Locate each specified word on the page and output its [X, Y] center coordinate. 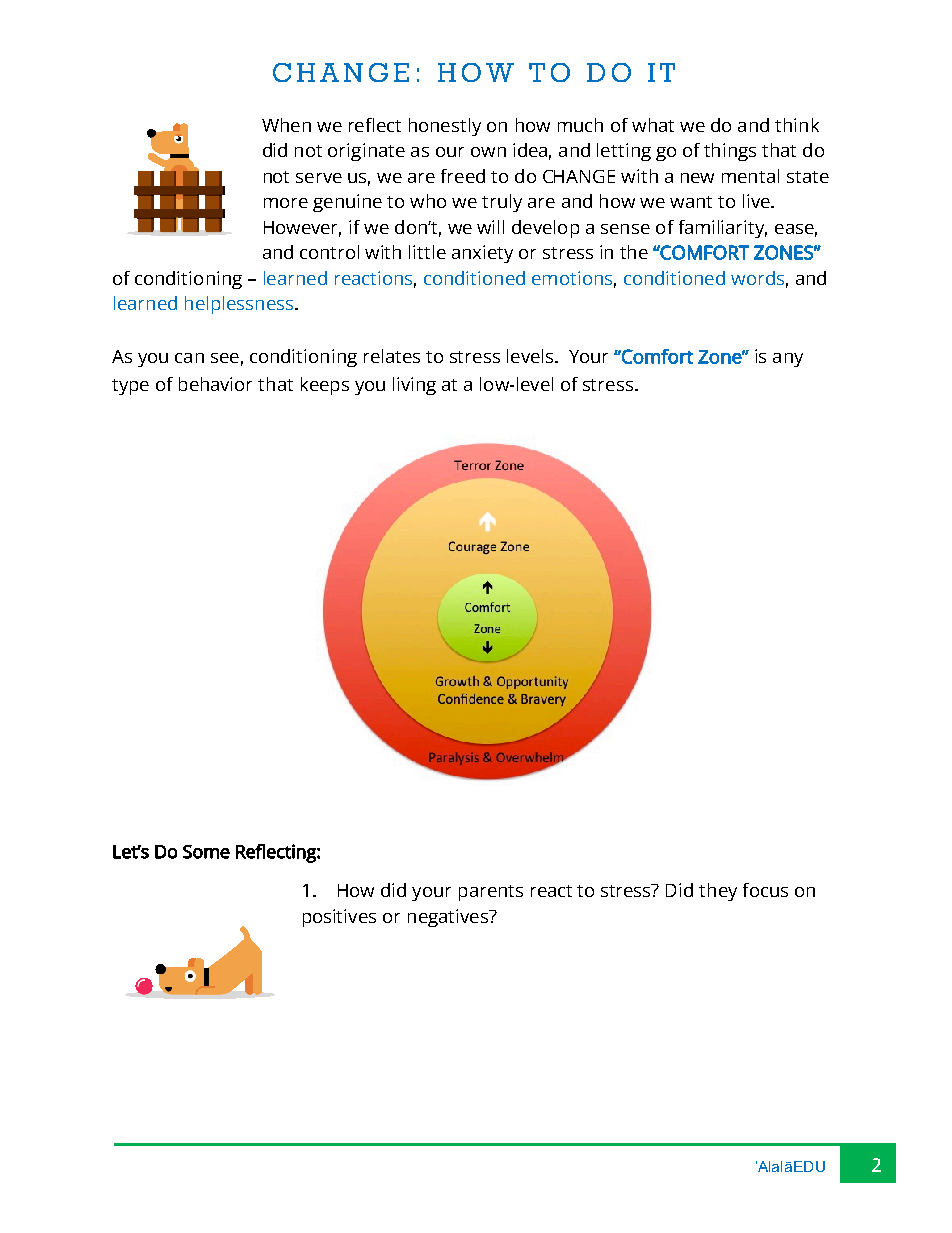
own [488, 152]
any [788, 360]
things [730, 152]
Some [206, 852]
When [286, 125]
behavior [215, 384]
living [414, 386]
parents [491, 893]
